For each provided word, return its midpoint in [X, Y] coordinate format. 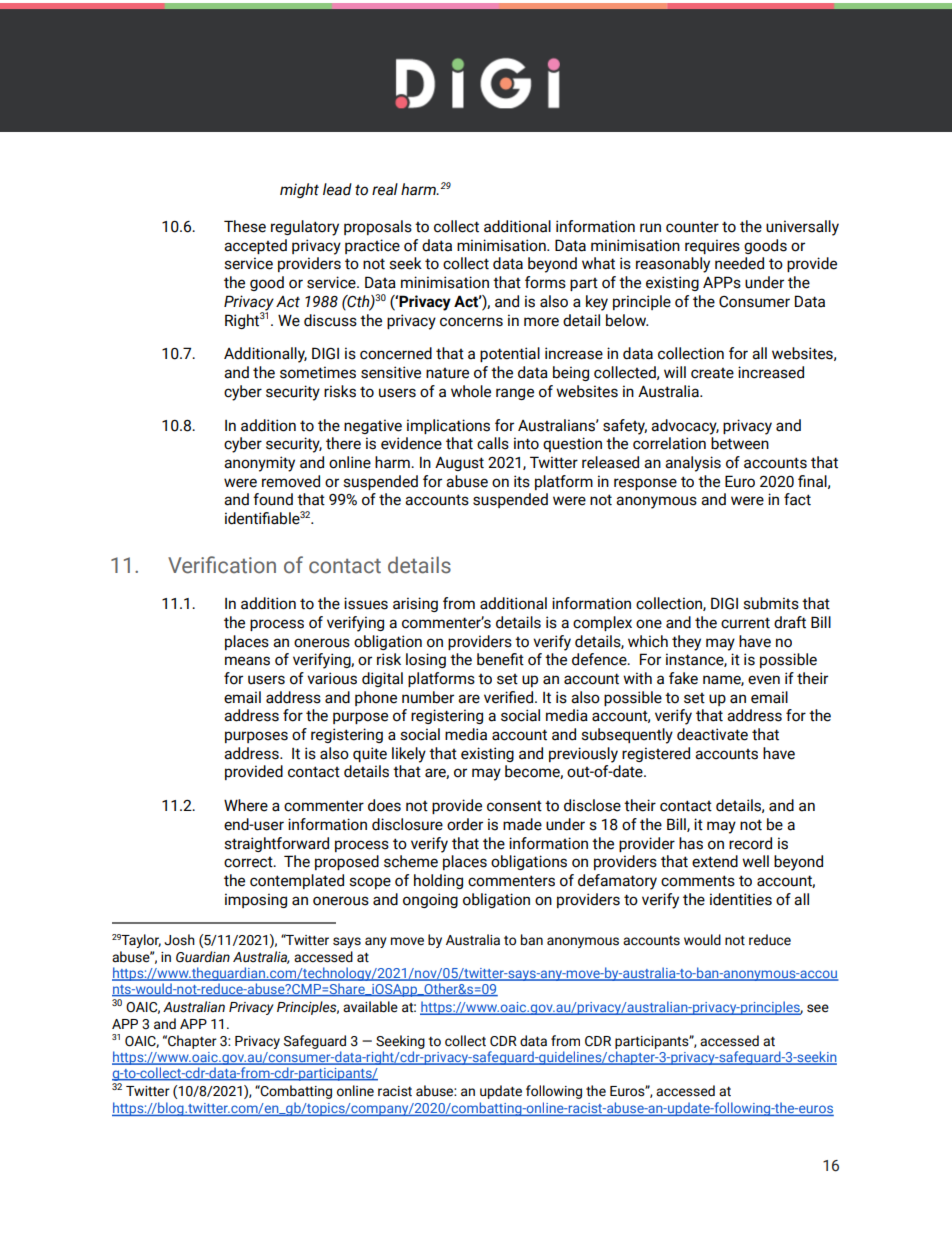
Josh [179, 940]
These [245, 226]
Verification [222, 565]
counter [692, 227]
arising [415, 604]
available [370, 1007]
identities [741, 899]
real [385, 189]
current [745, 623]
